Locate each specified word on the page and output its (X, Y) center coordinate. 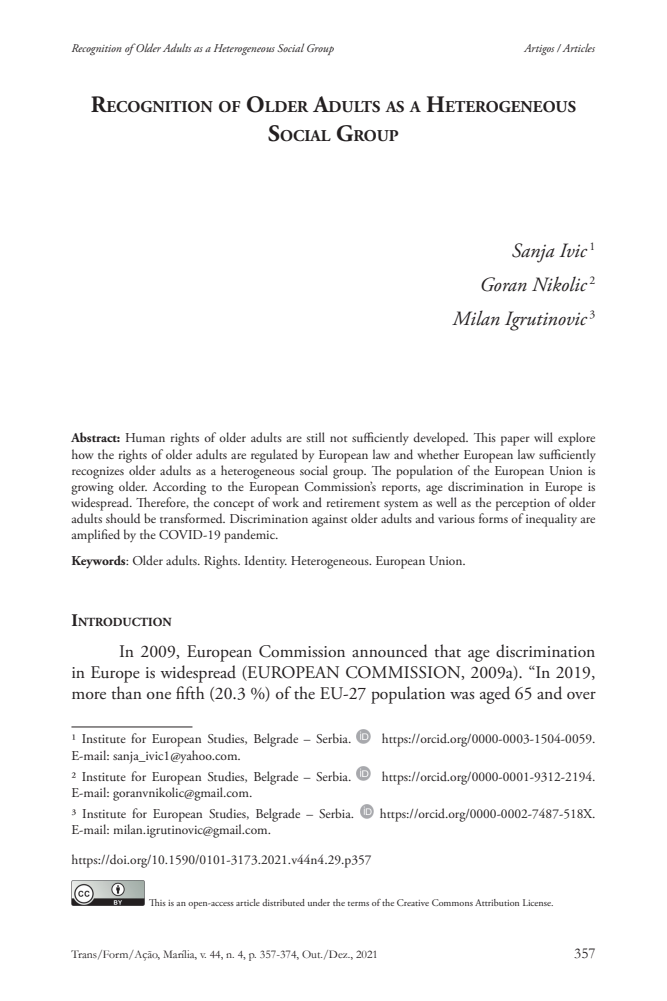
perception (523, 505)
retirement (353, 502)
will (543, 437)
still (315, 437)
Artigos (539, 49)
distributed (283, 902)
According (179, 488)
